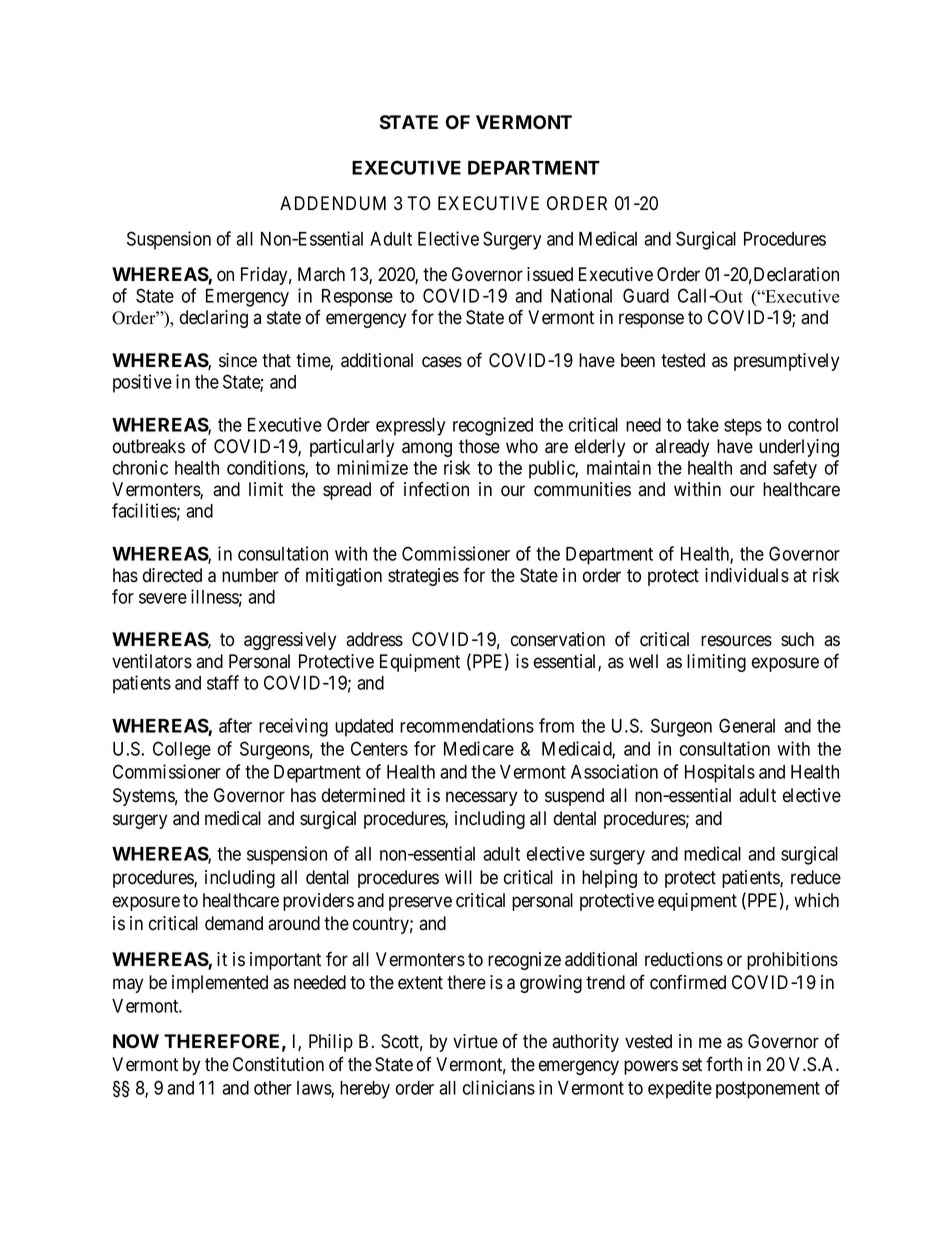 The width and height of the screenshot is (952, 1233). I want to click on issued, so click(550, 274).
